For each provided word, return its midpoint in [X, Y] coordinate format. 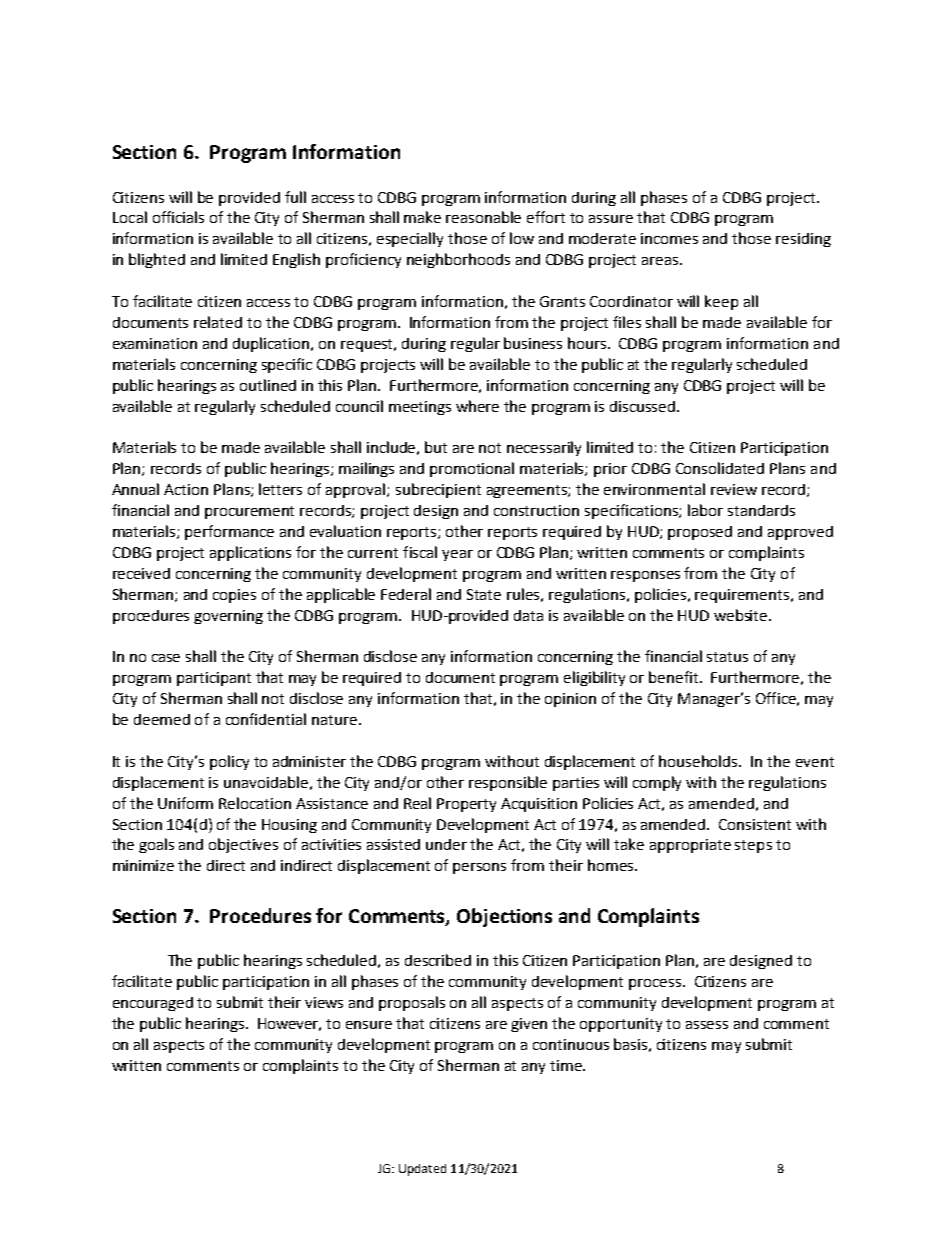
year [457, 555]
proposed [700, 533]
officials [178, 217]
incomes [669, 238]
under [446, 844]
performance [229, 532]
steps [753, 846]
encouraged [153, 1004]
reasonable [483, 217]
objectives [243, 845]
